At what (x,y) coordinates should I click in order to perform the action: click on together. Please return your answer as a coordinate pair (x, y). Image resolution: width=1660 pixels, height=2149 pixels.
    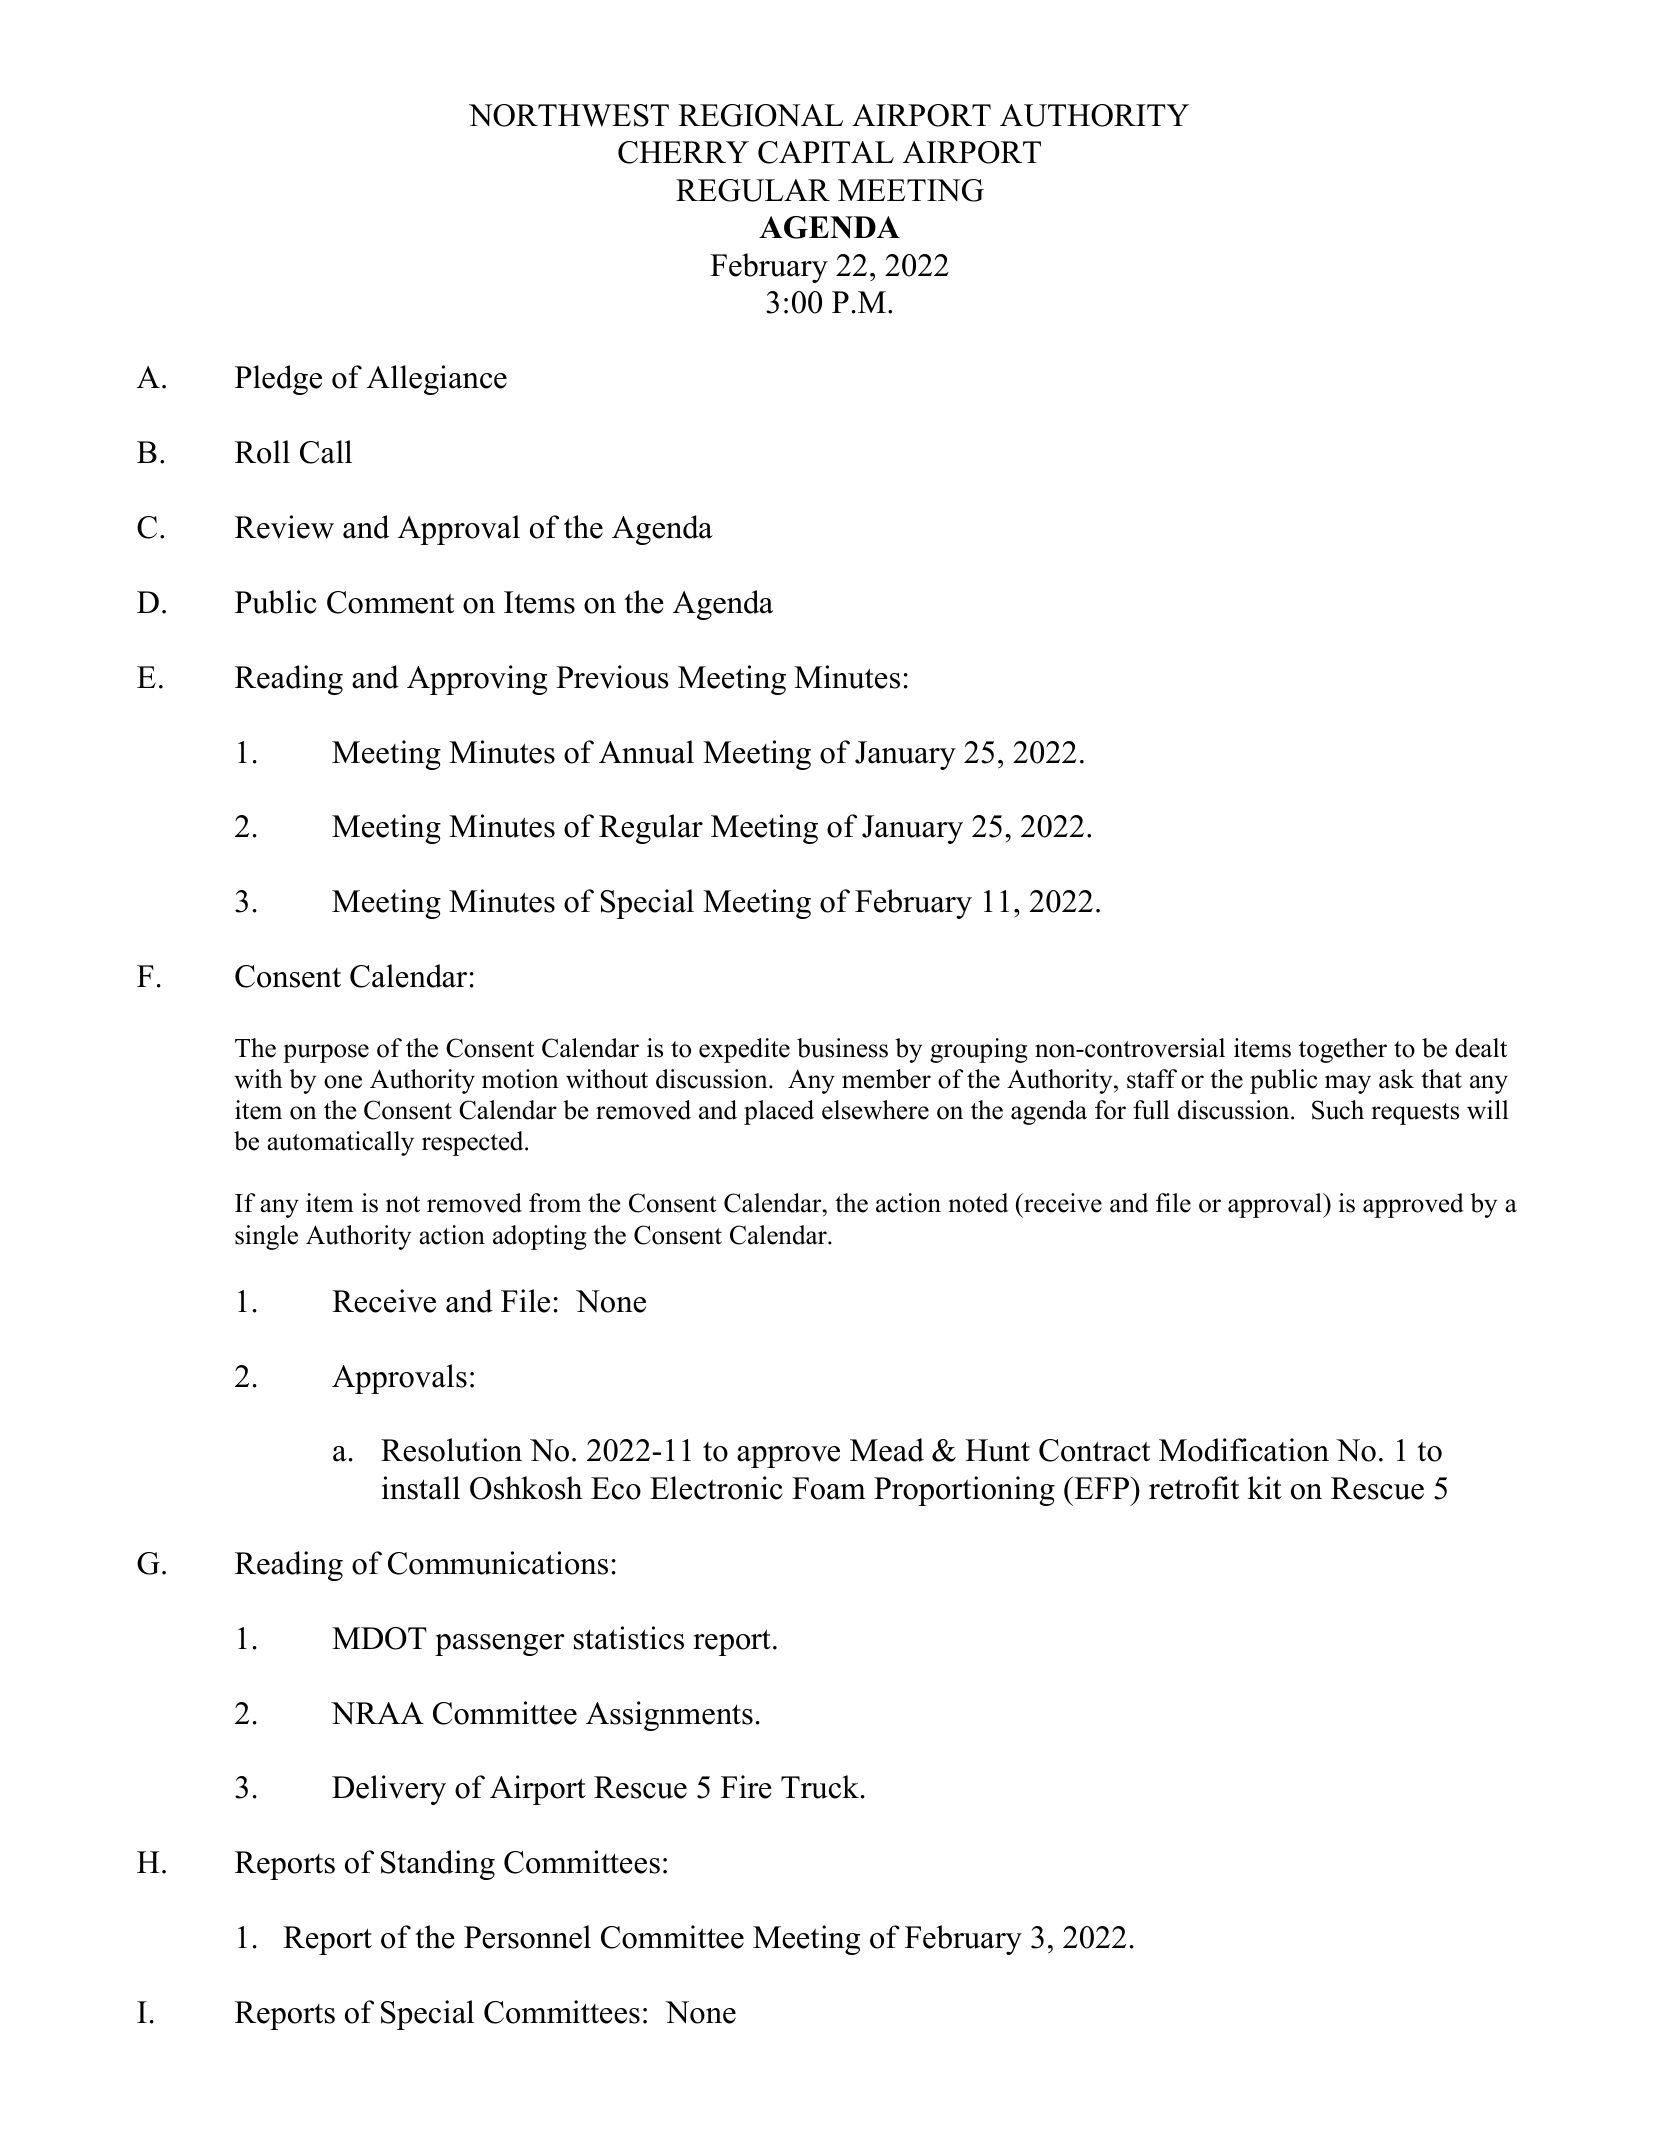
    Looking at the image, I should click on (1343, 1050).
